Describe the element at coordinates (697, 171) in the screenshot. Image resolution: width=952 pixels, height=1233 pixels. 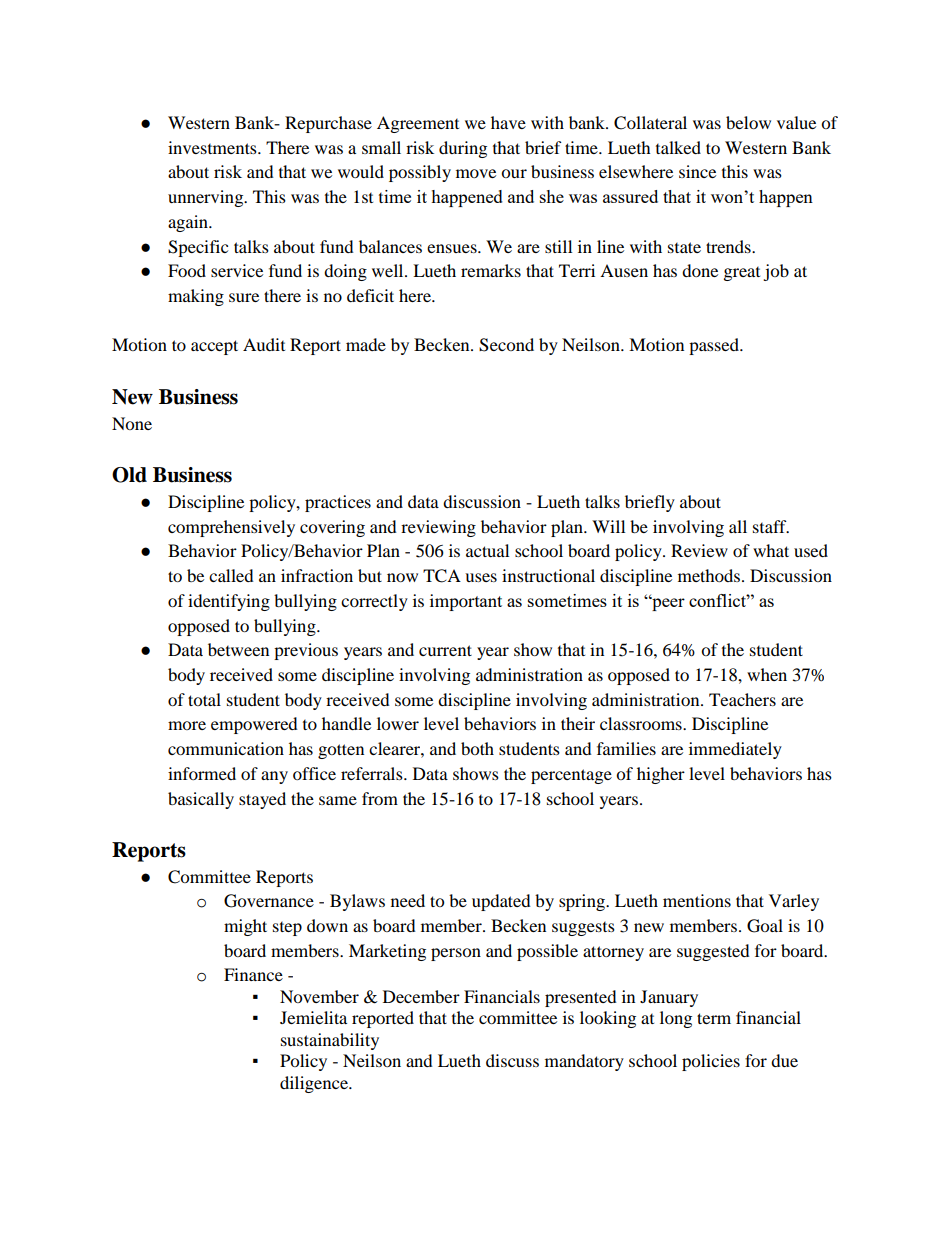
I see `since` at that location.
